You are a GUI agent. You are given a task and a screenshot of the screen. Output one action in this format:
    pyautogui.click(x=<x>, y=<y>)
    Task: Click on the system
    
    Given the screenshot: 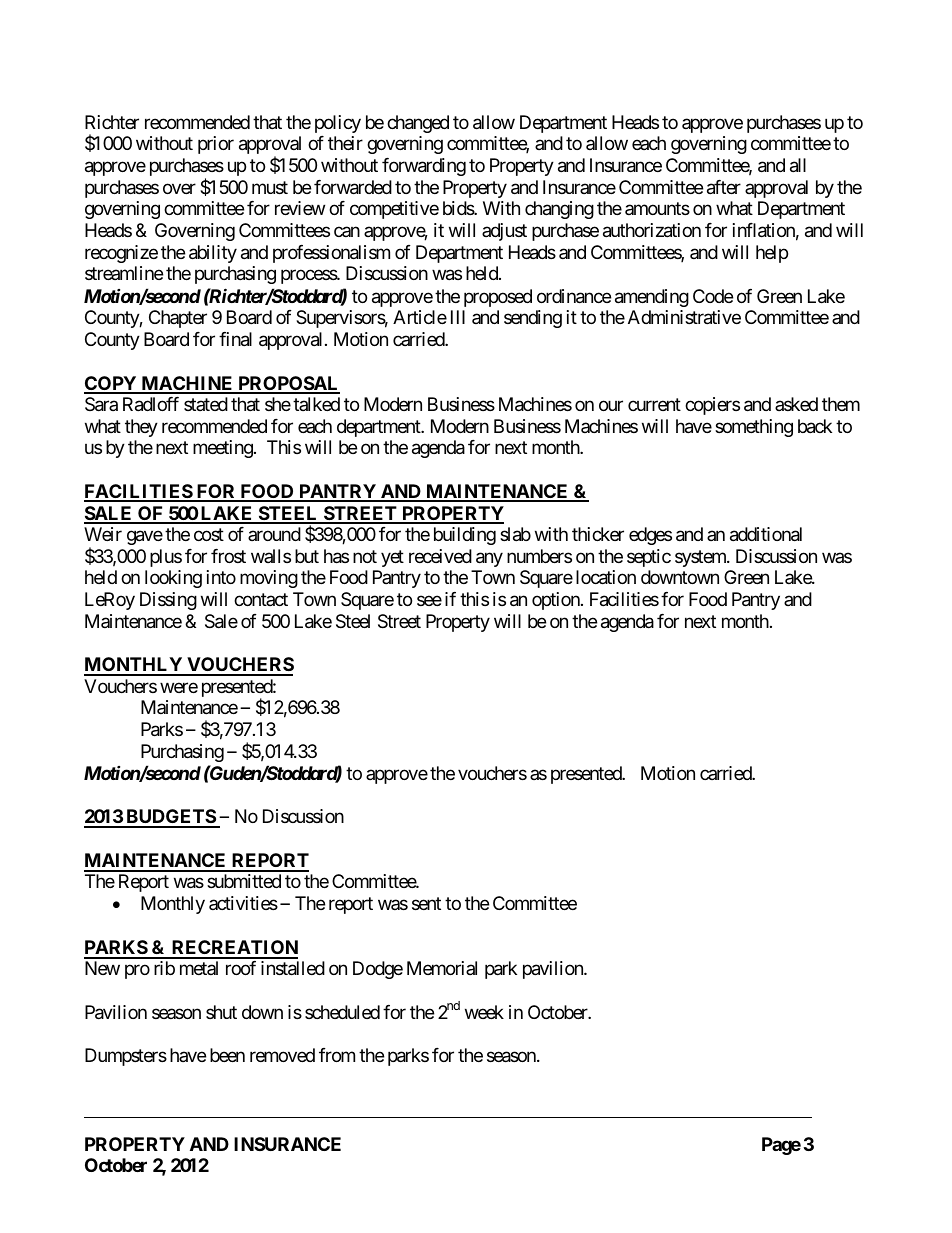 What is the action you would take?
    pyautogui.click(x=701, y=558)
